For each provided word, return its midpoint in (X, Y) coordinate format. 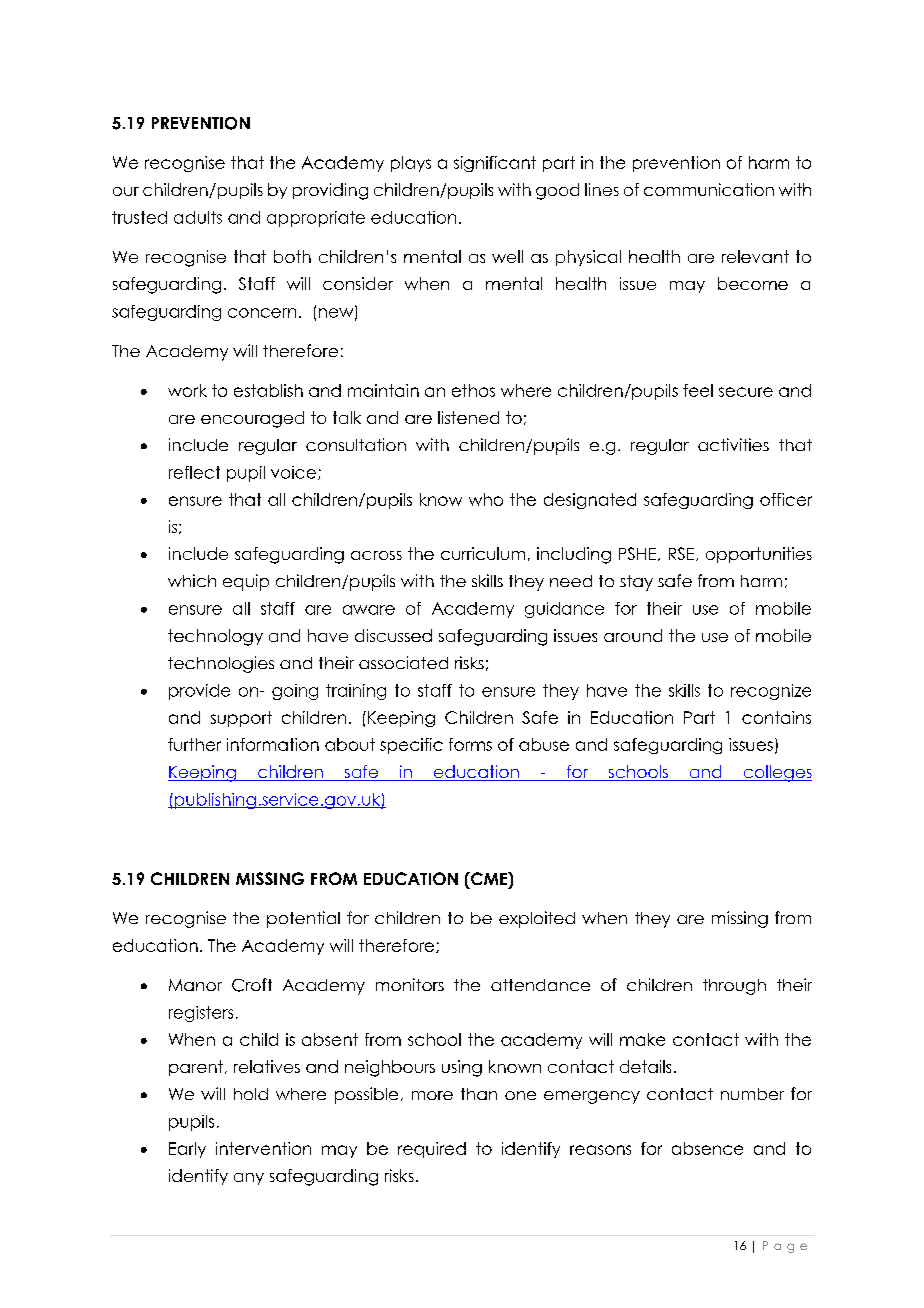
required (432, 1150)
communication (709, 189)
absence (707, 1148)
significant (495, 164)
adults (198, 217)
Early (187, 1150)
